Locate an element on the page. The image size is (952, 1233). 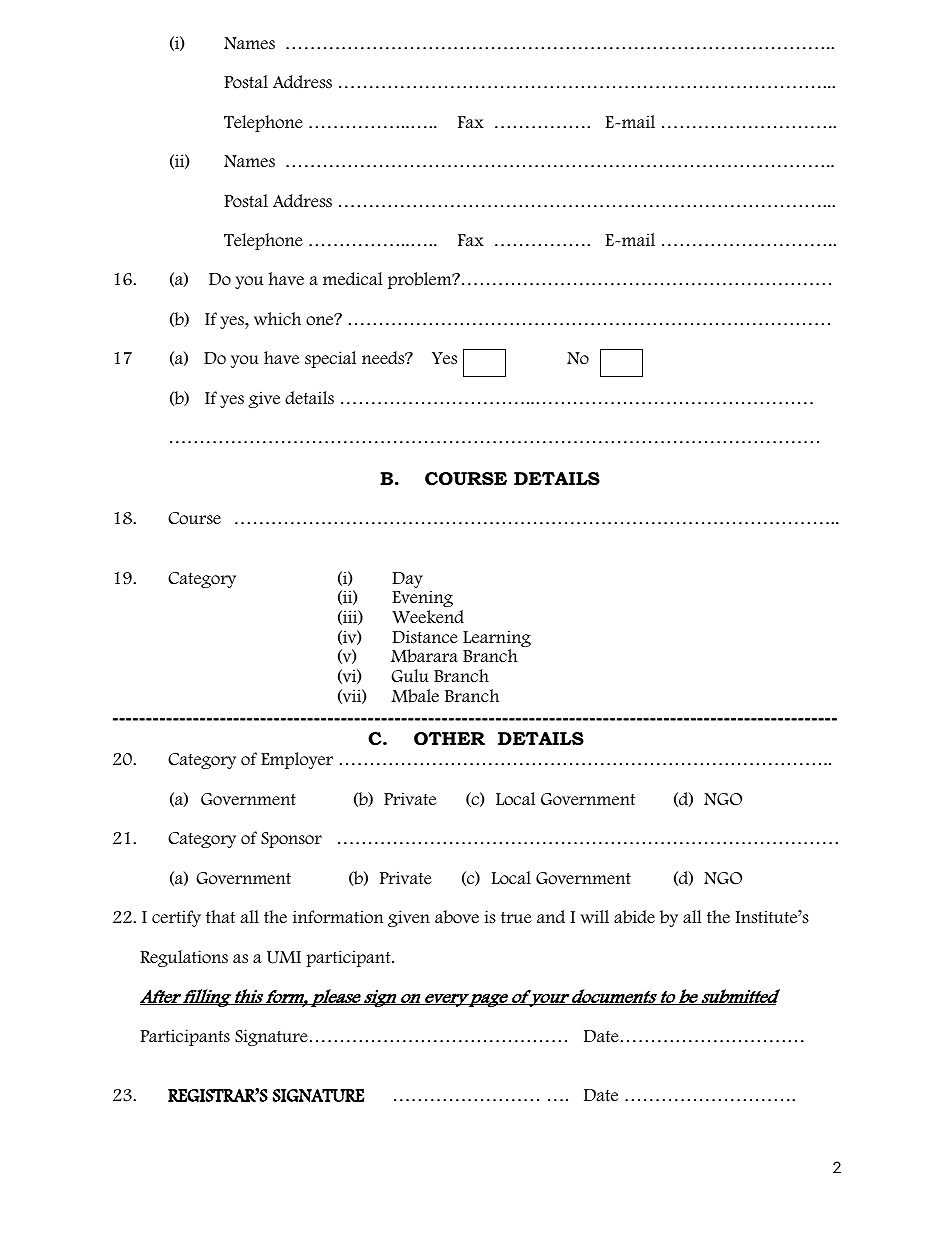
Evening is located at coordinates (422, 598).
